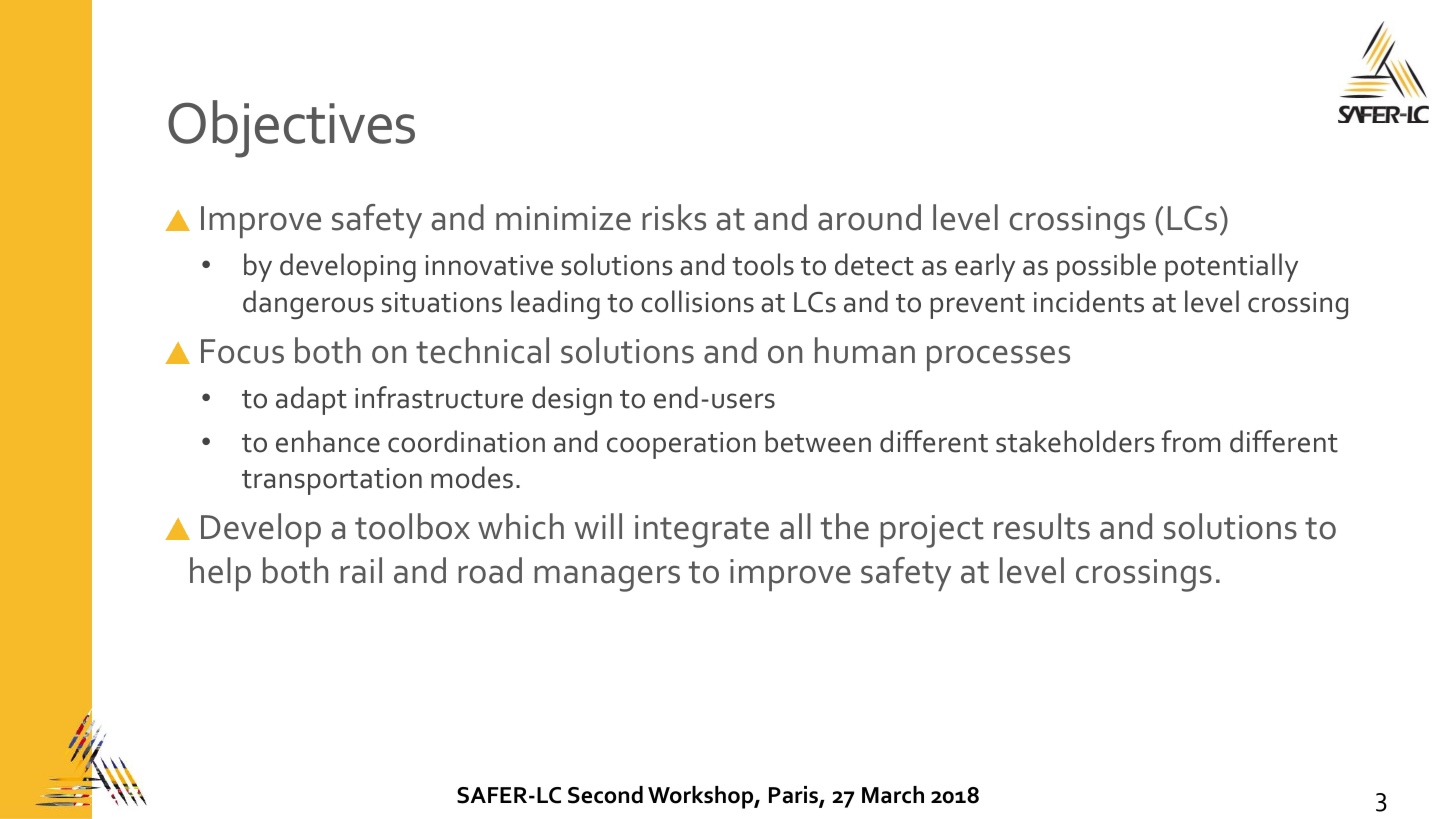 This page has height=819, width=1456. I want to click on Objectives, so click(291, 129).
